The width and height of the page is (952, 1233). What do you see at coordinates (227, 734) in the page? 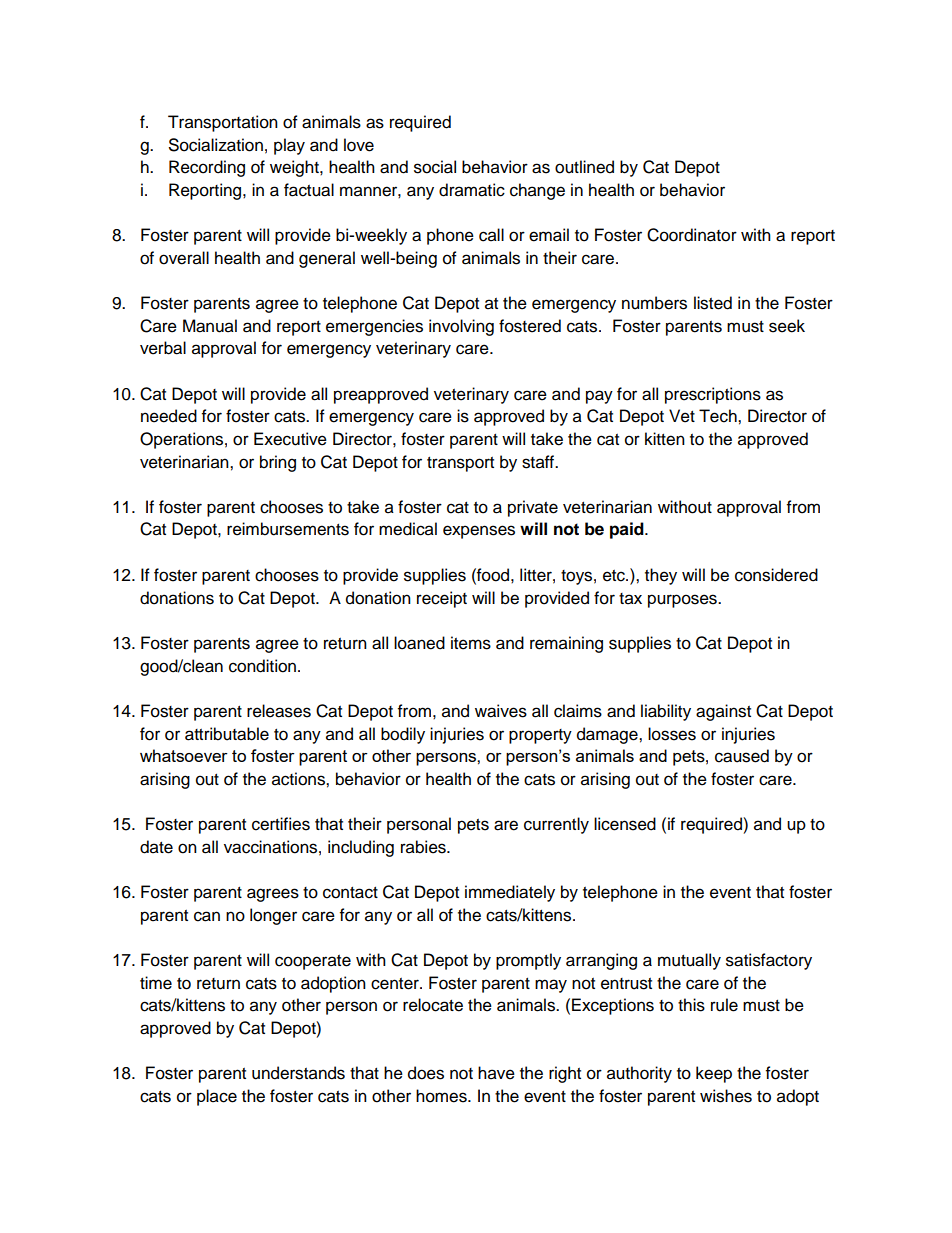
I see `attributable` at bounding box center [227, 734].
